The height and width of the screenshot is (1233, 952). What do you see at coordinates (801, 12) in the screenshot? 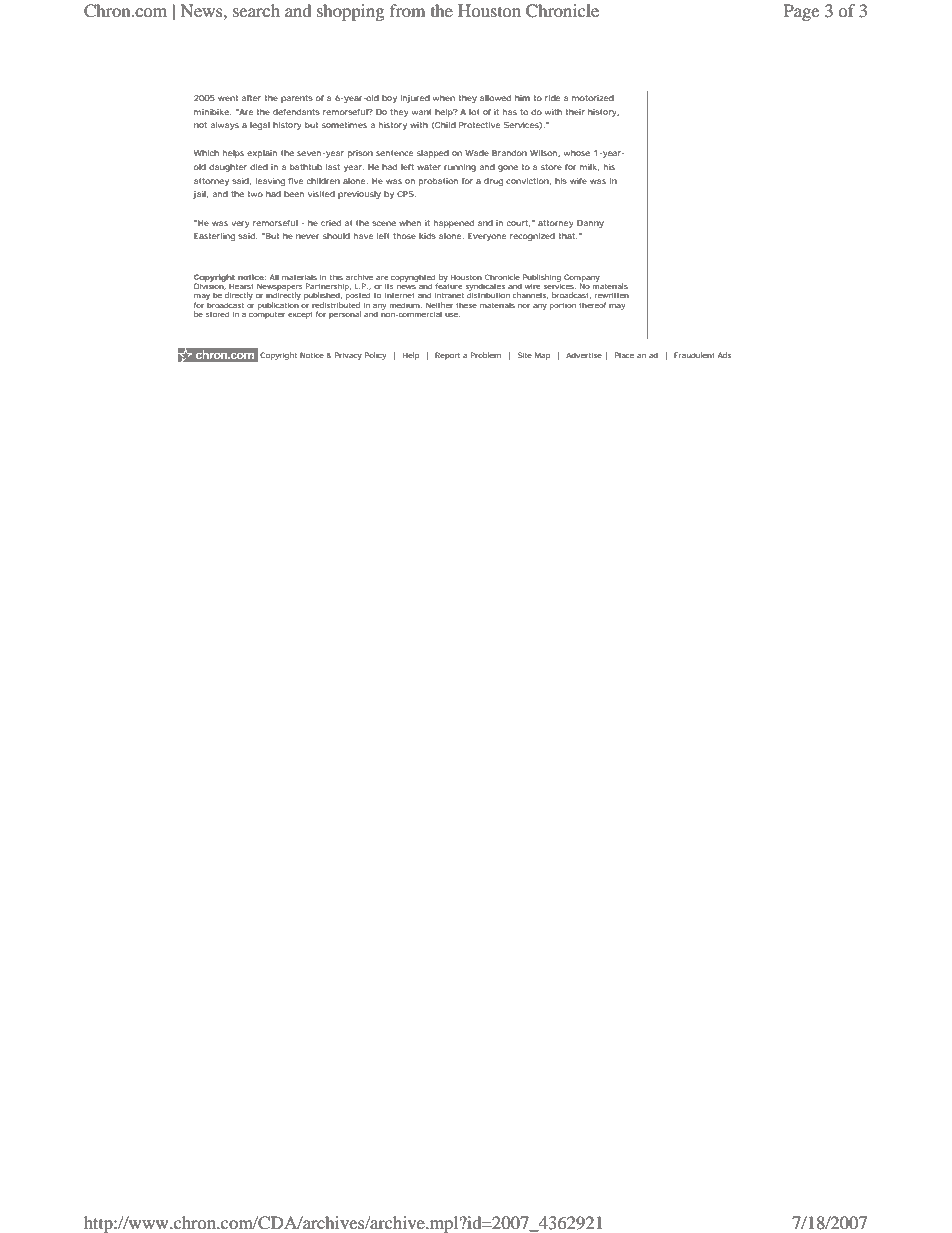
I see `Page` at bounding box center [801, 12].
